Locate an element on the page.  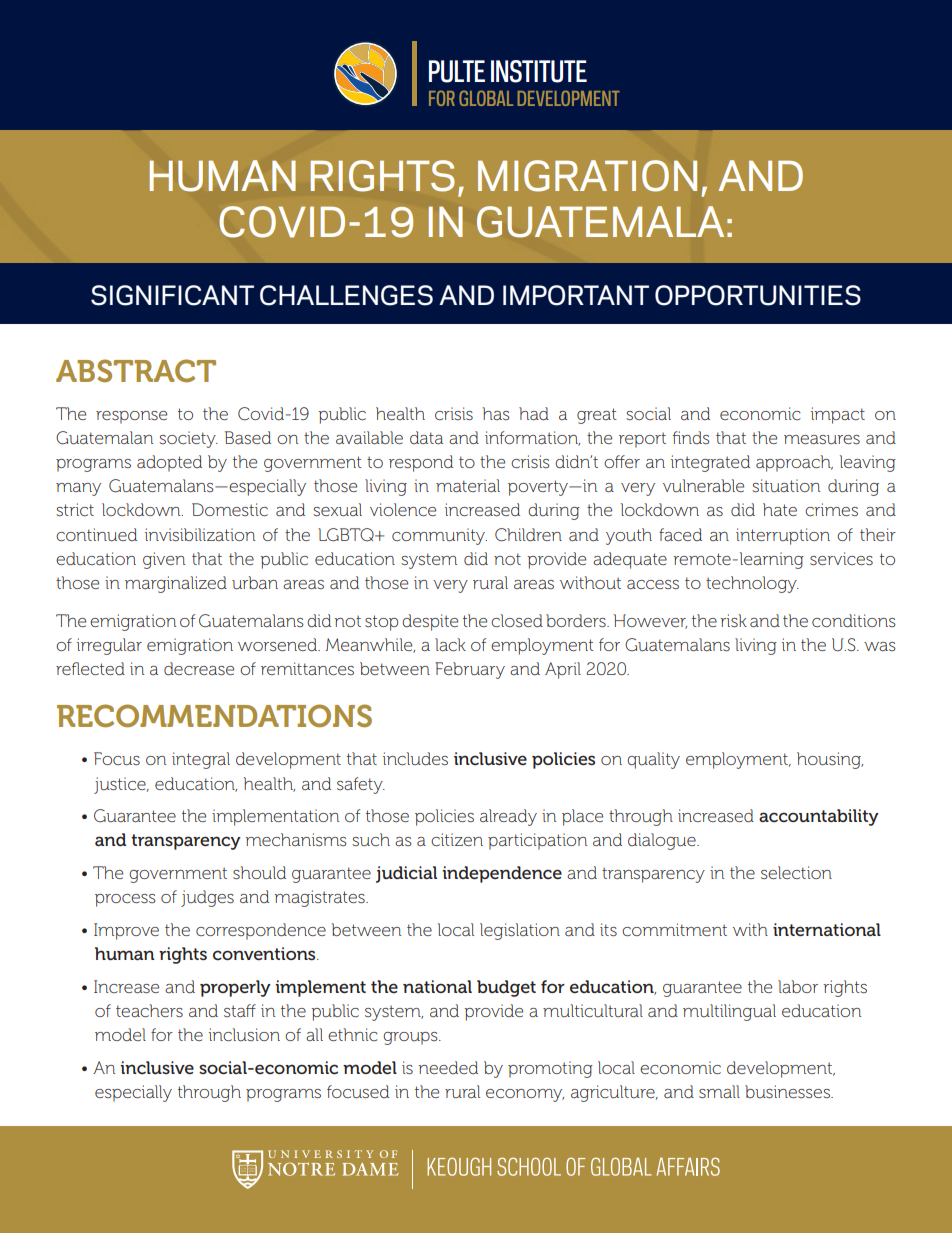
closed is located at coordinates (517, 620).
